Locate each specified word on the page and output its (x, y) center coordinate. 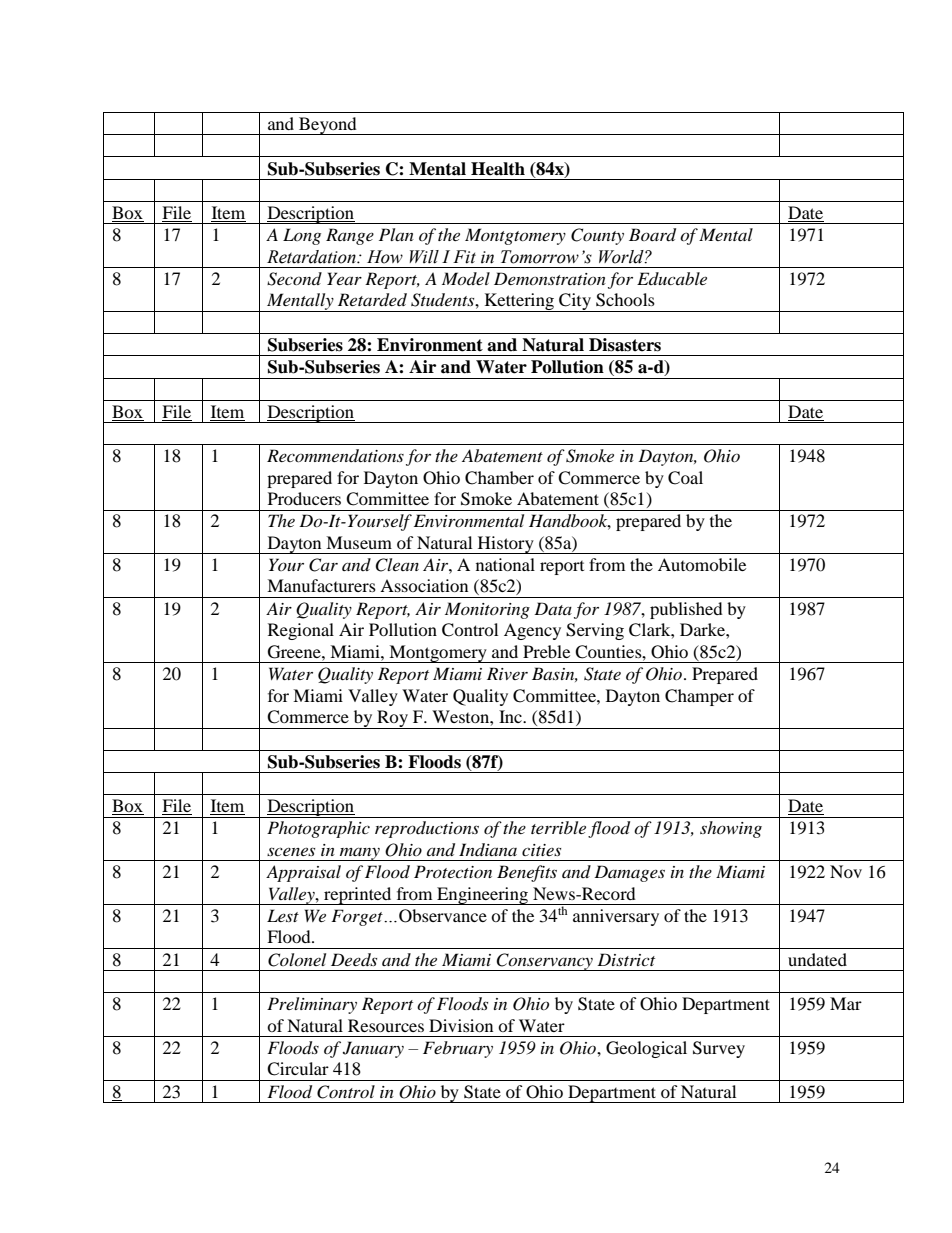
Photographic (318, 829)
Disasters (625, 345)
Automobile (702, 564)
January (373, 1049)
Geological (646, 1049)
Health (498, 169)
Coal (685, 478)
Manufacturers (321, 585)
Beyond (328, 126)
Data (553, 608)
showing (731, 829)
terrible (558, 827)
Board (652, 235)
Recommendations (335, 455)
